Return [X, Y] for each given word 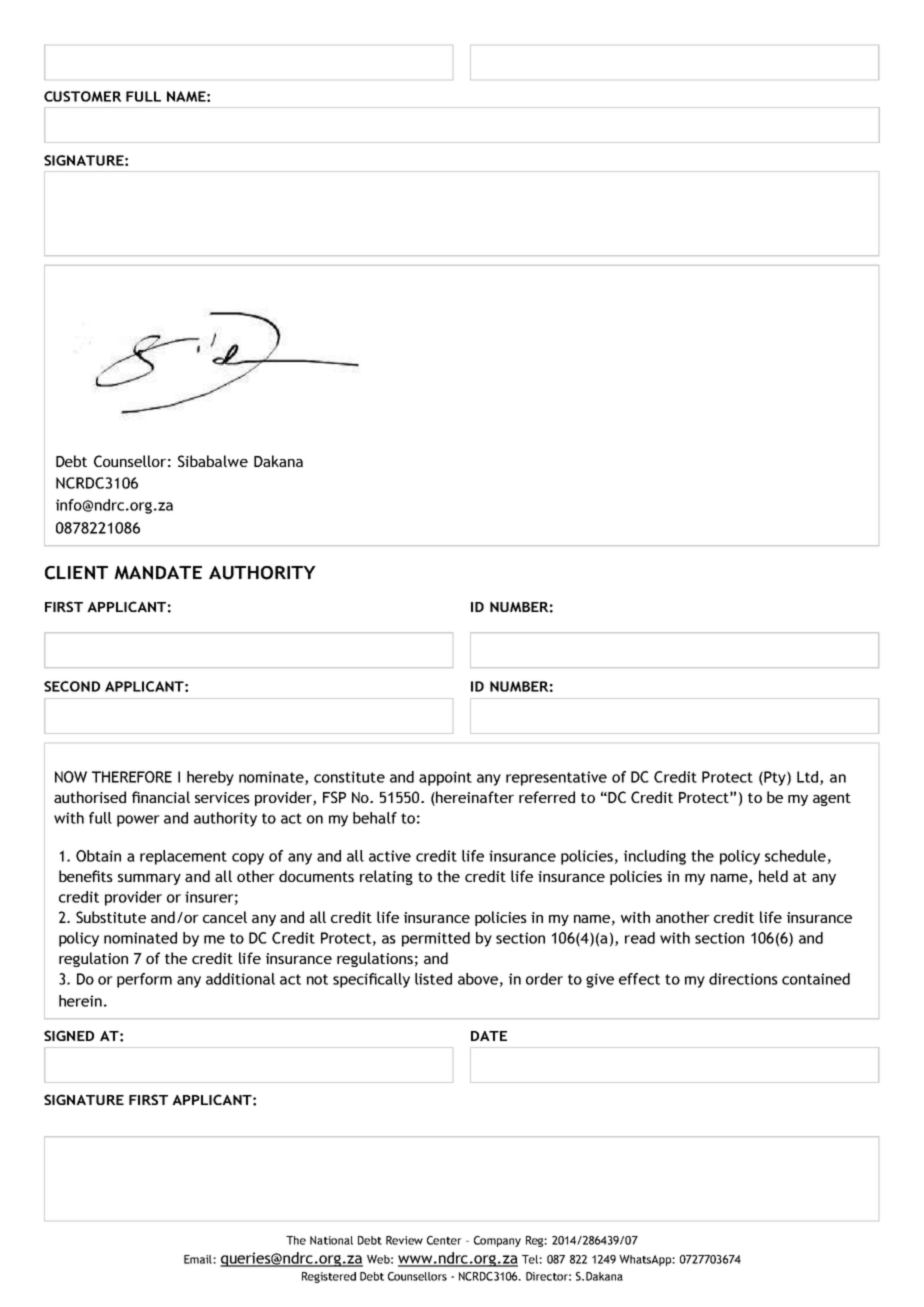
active [390, 856]
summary [149, 879]
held [773, 876]
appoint [445, 778]
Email [199, 1259]
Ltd [809, 778]
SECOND [72, 686]
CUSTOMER [83, 96]
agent [832, 799]
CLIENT [76, 573]
